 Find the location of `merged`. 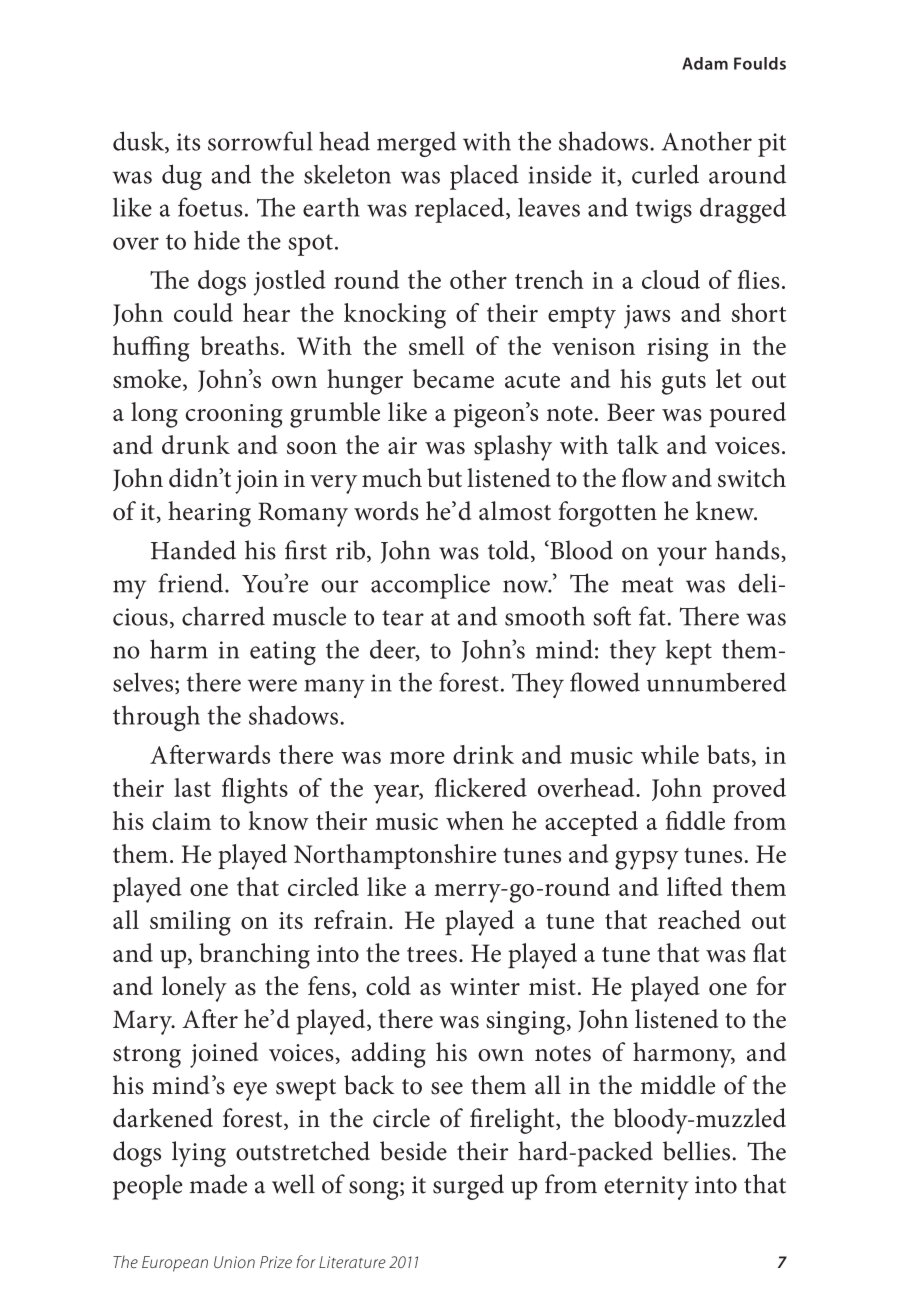

merged is located at coordinates (417, 144).
